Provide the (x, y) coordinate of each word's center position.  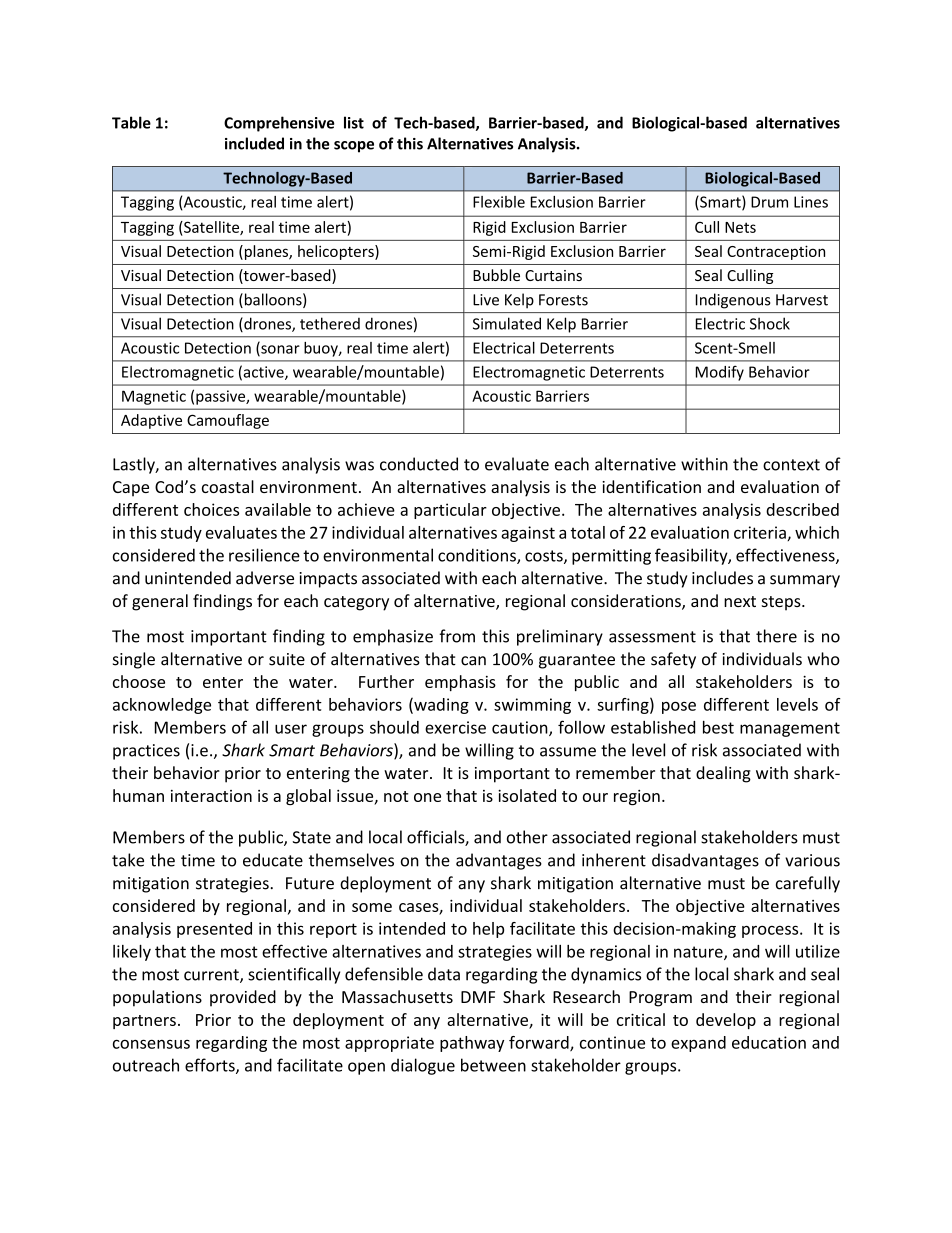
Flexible (499, 202)
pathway (472, 1044)
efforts (211, 1066)
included (254, 143)
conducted (419, 464)
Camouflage (228, 421)
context (791, 465)
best (718, 727)
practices (146, 752)
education (769, 1042)
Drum (769, 202)
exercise (455, 727)
